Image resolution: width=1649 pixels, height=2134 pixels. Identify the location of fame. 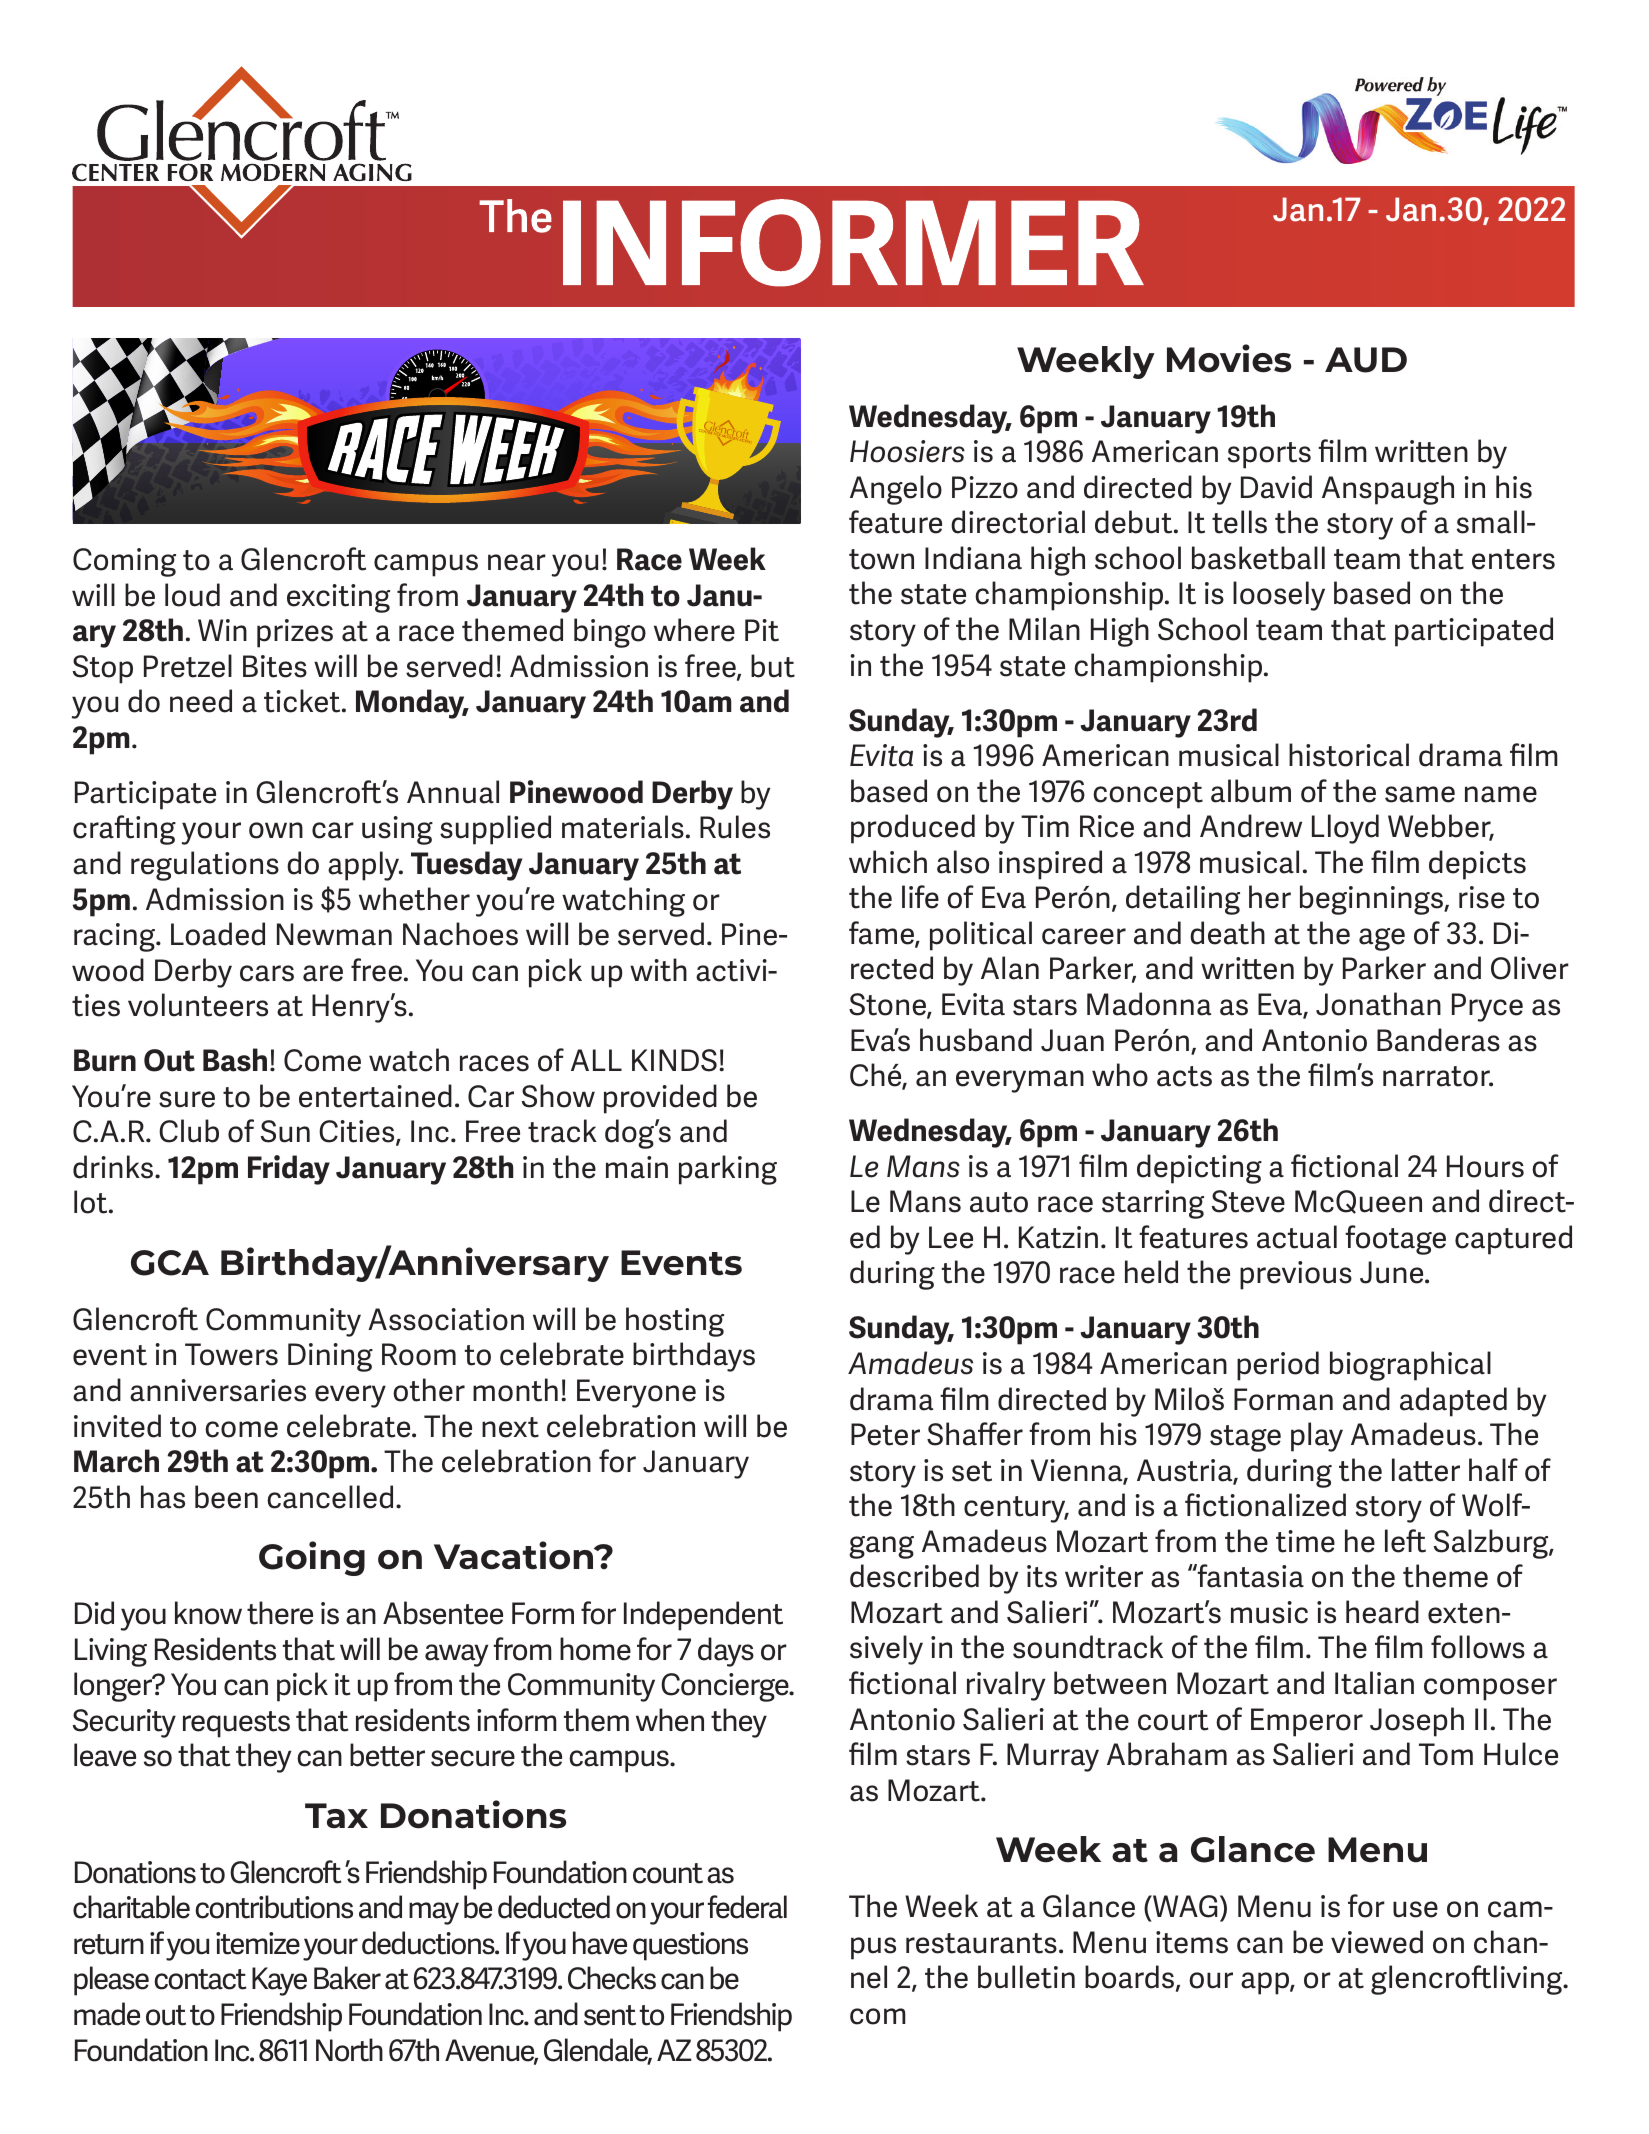
(882, 934).
